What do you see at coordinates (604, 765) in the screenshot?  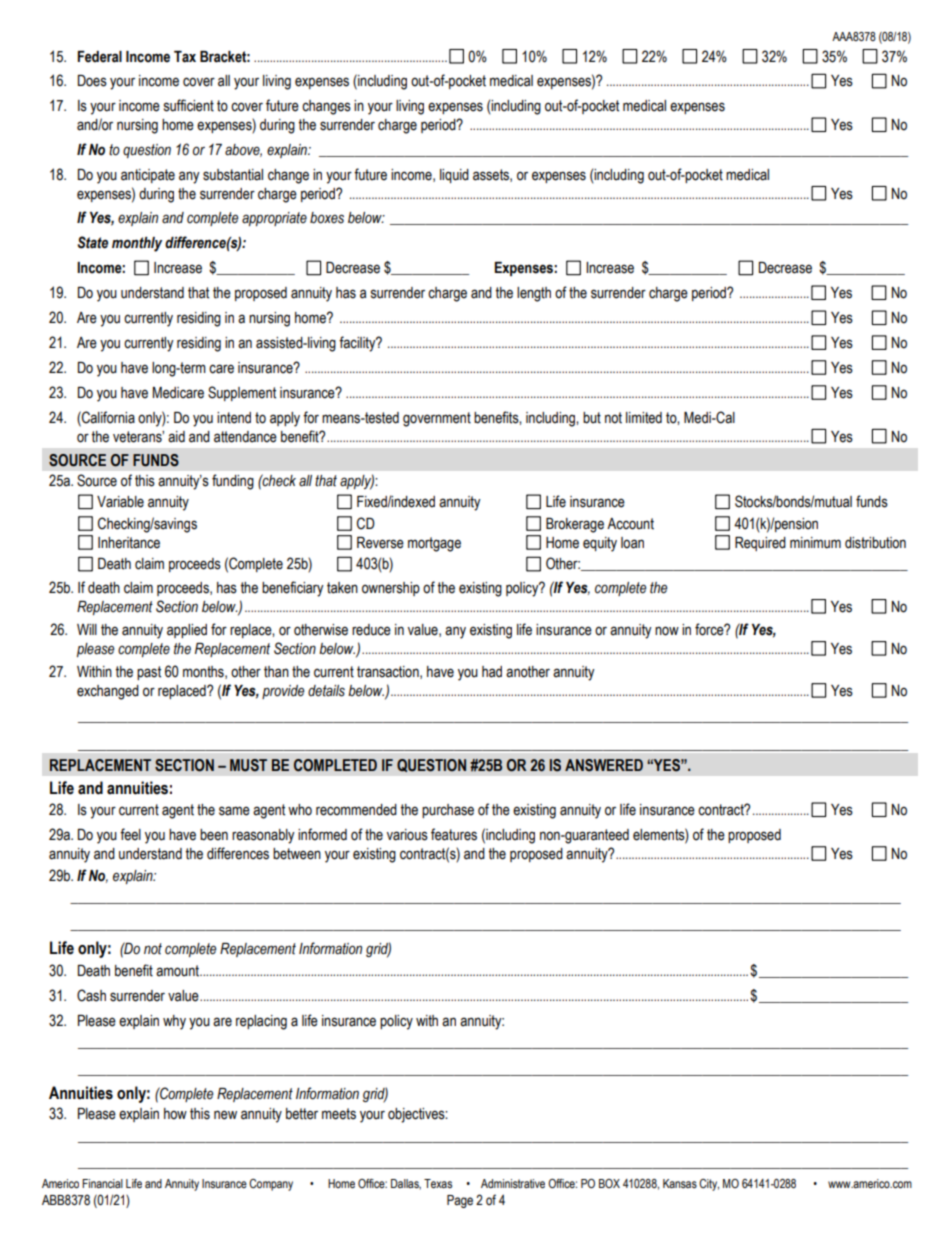 I see `ANSWERED` at bounding box center [604, 765].
